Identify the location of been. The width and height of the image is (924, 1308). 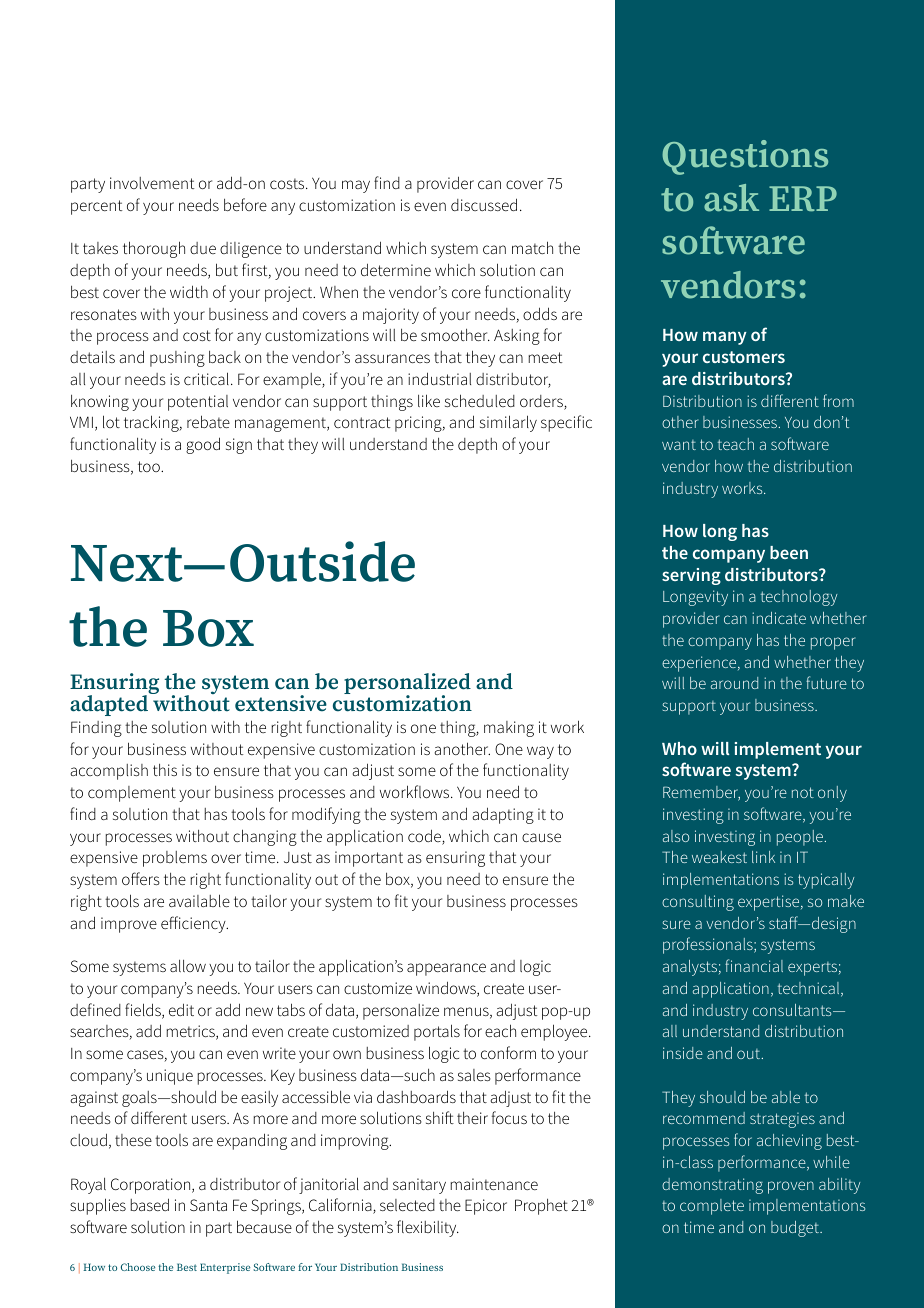
(789, 552).
